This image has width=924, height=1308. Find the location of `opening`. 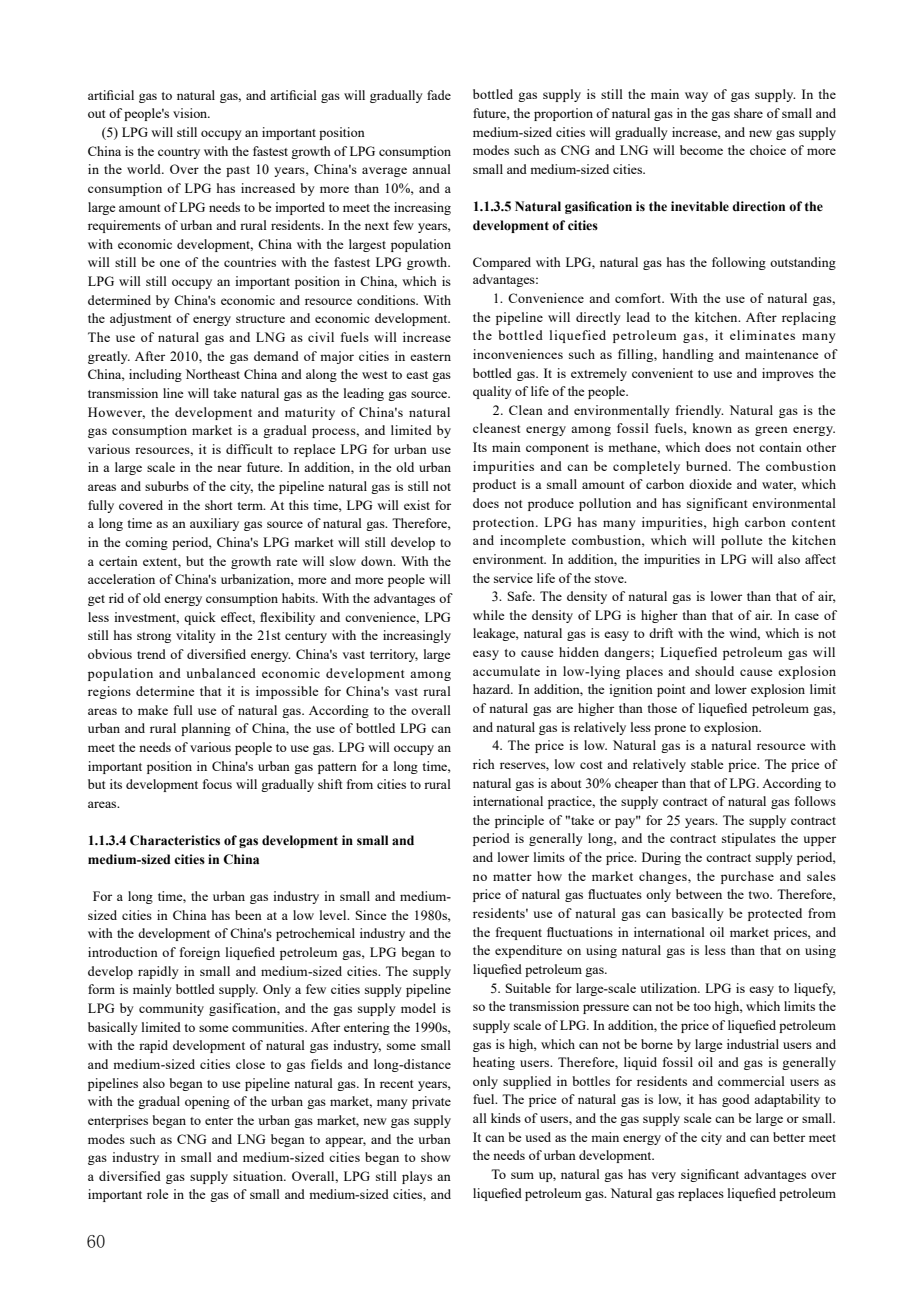

opening is located at coordinates (207, 1102).
